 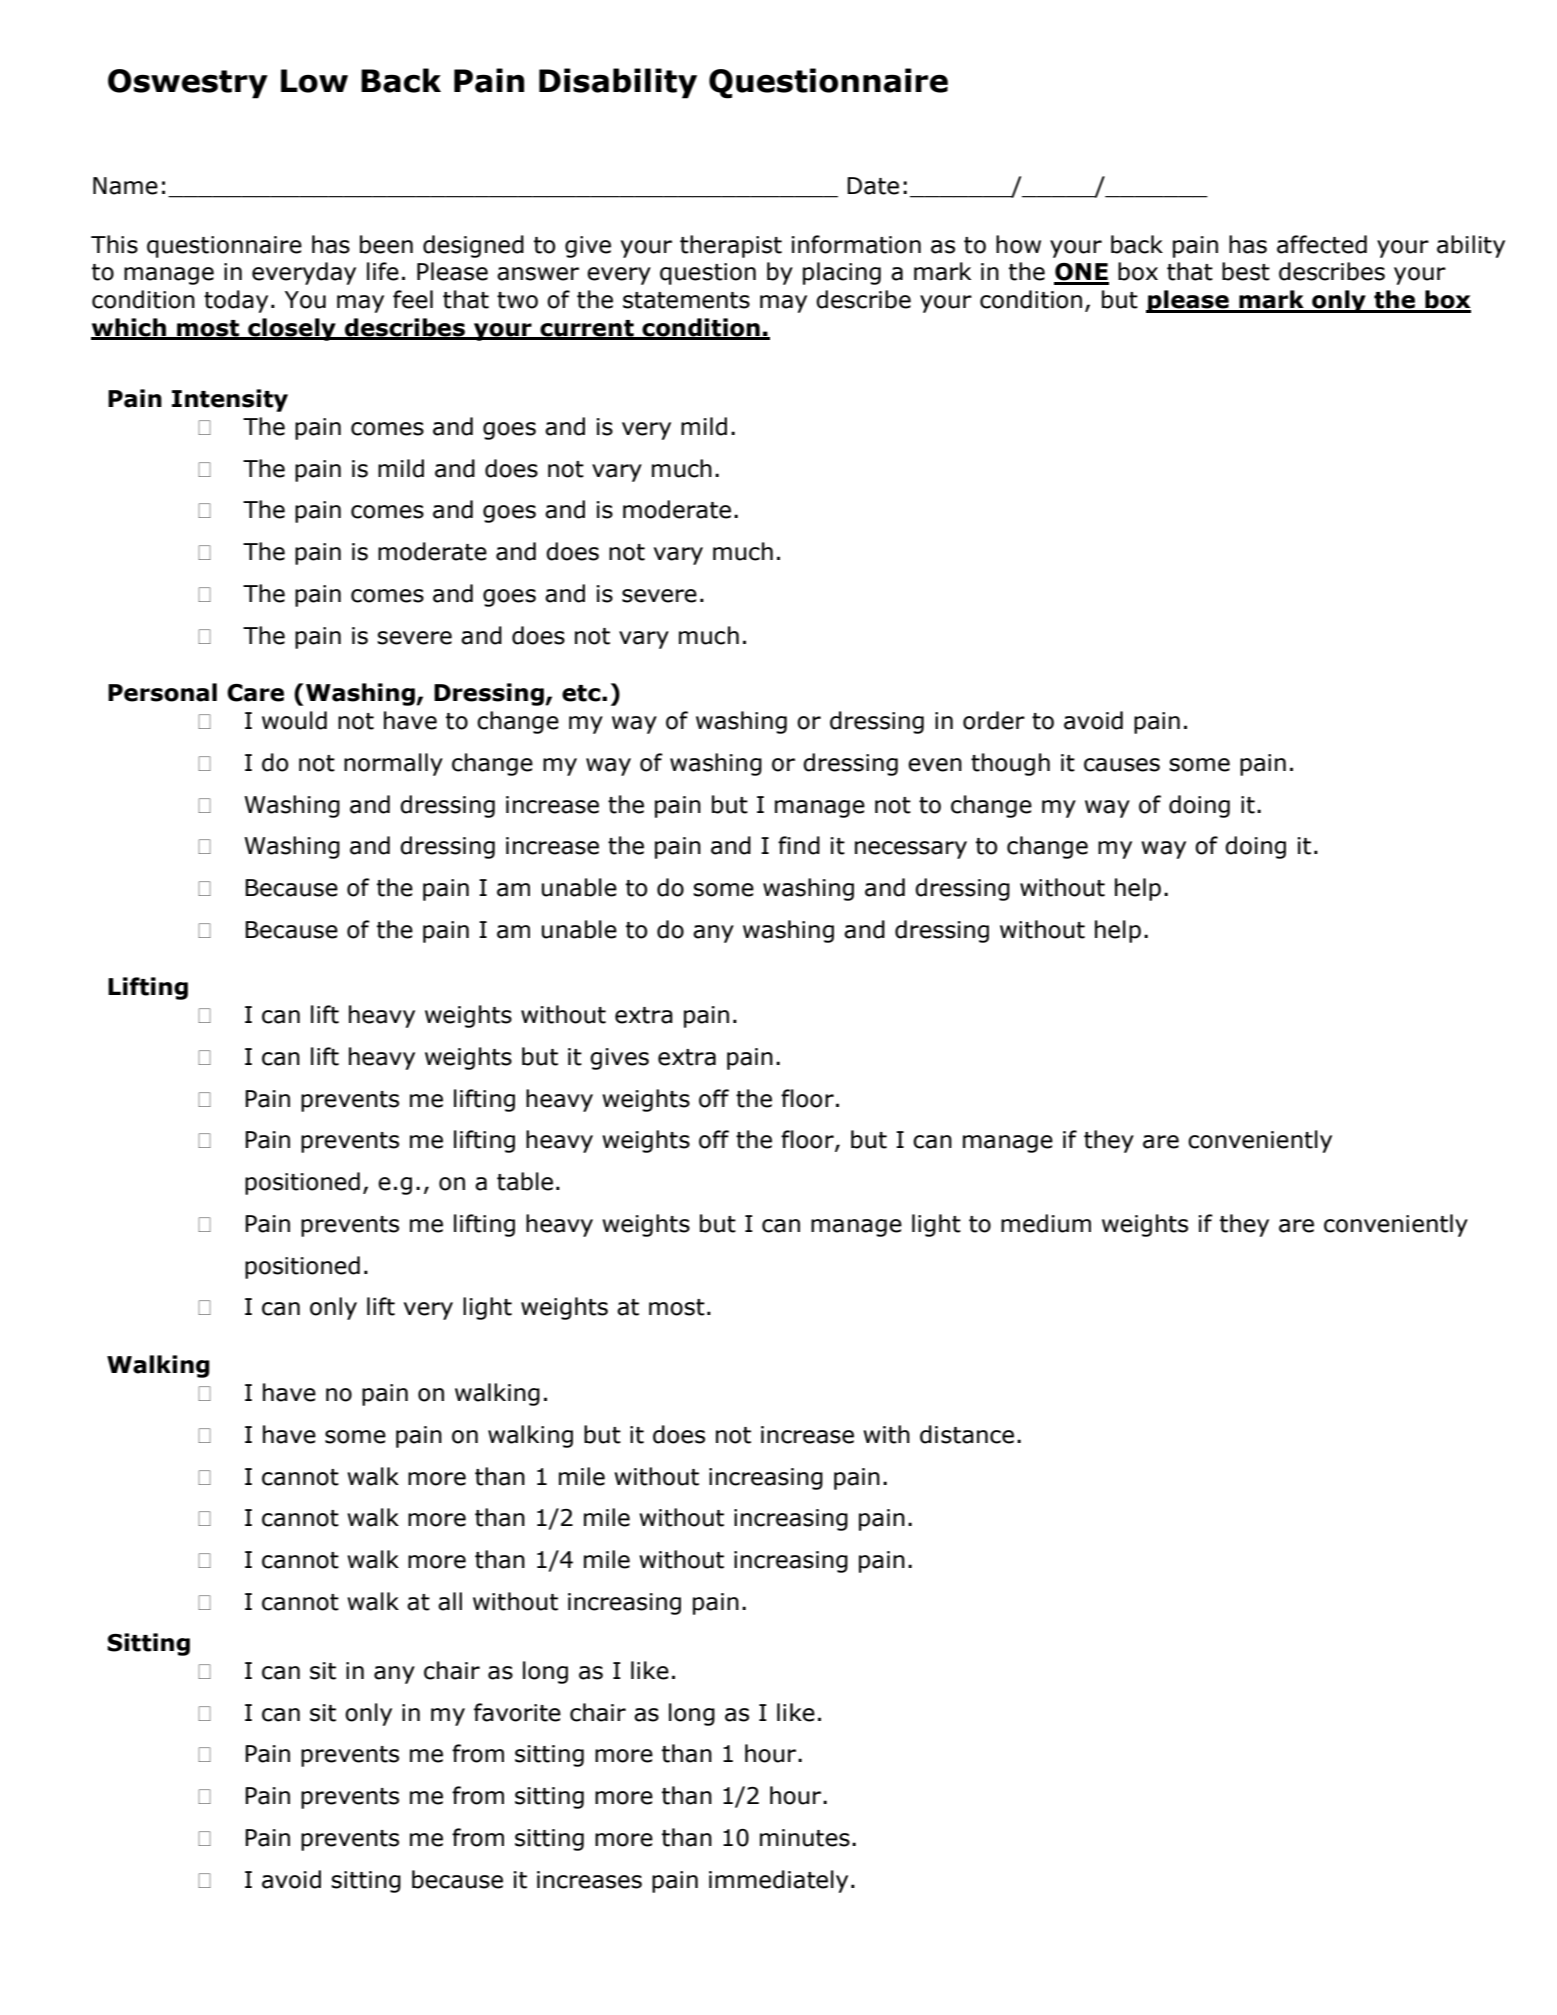 What do you see at coordinates (1246, 271) in the screenshot?
I see `best` at bounding box center [1246, 271].
